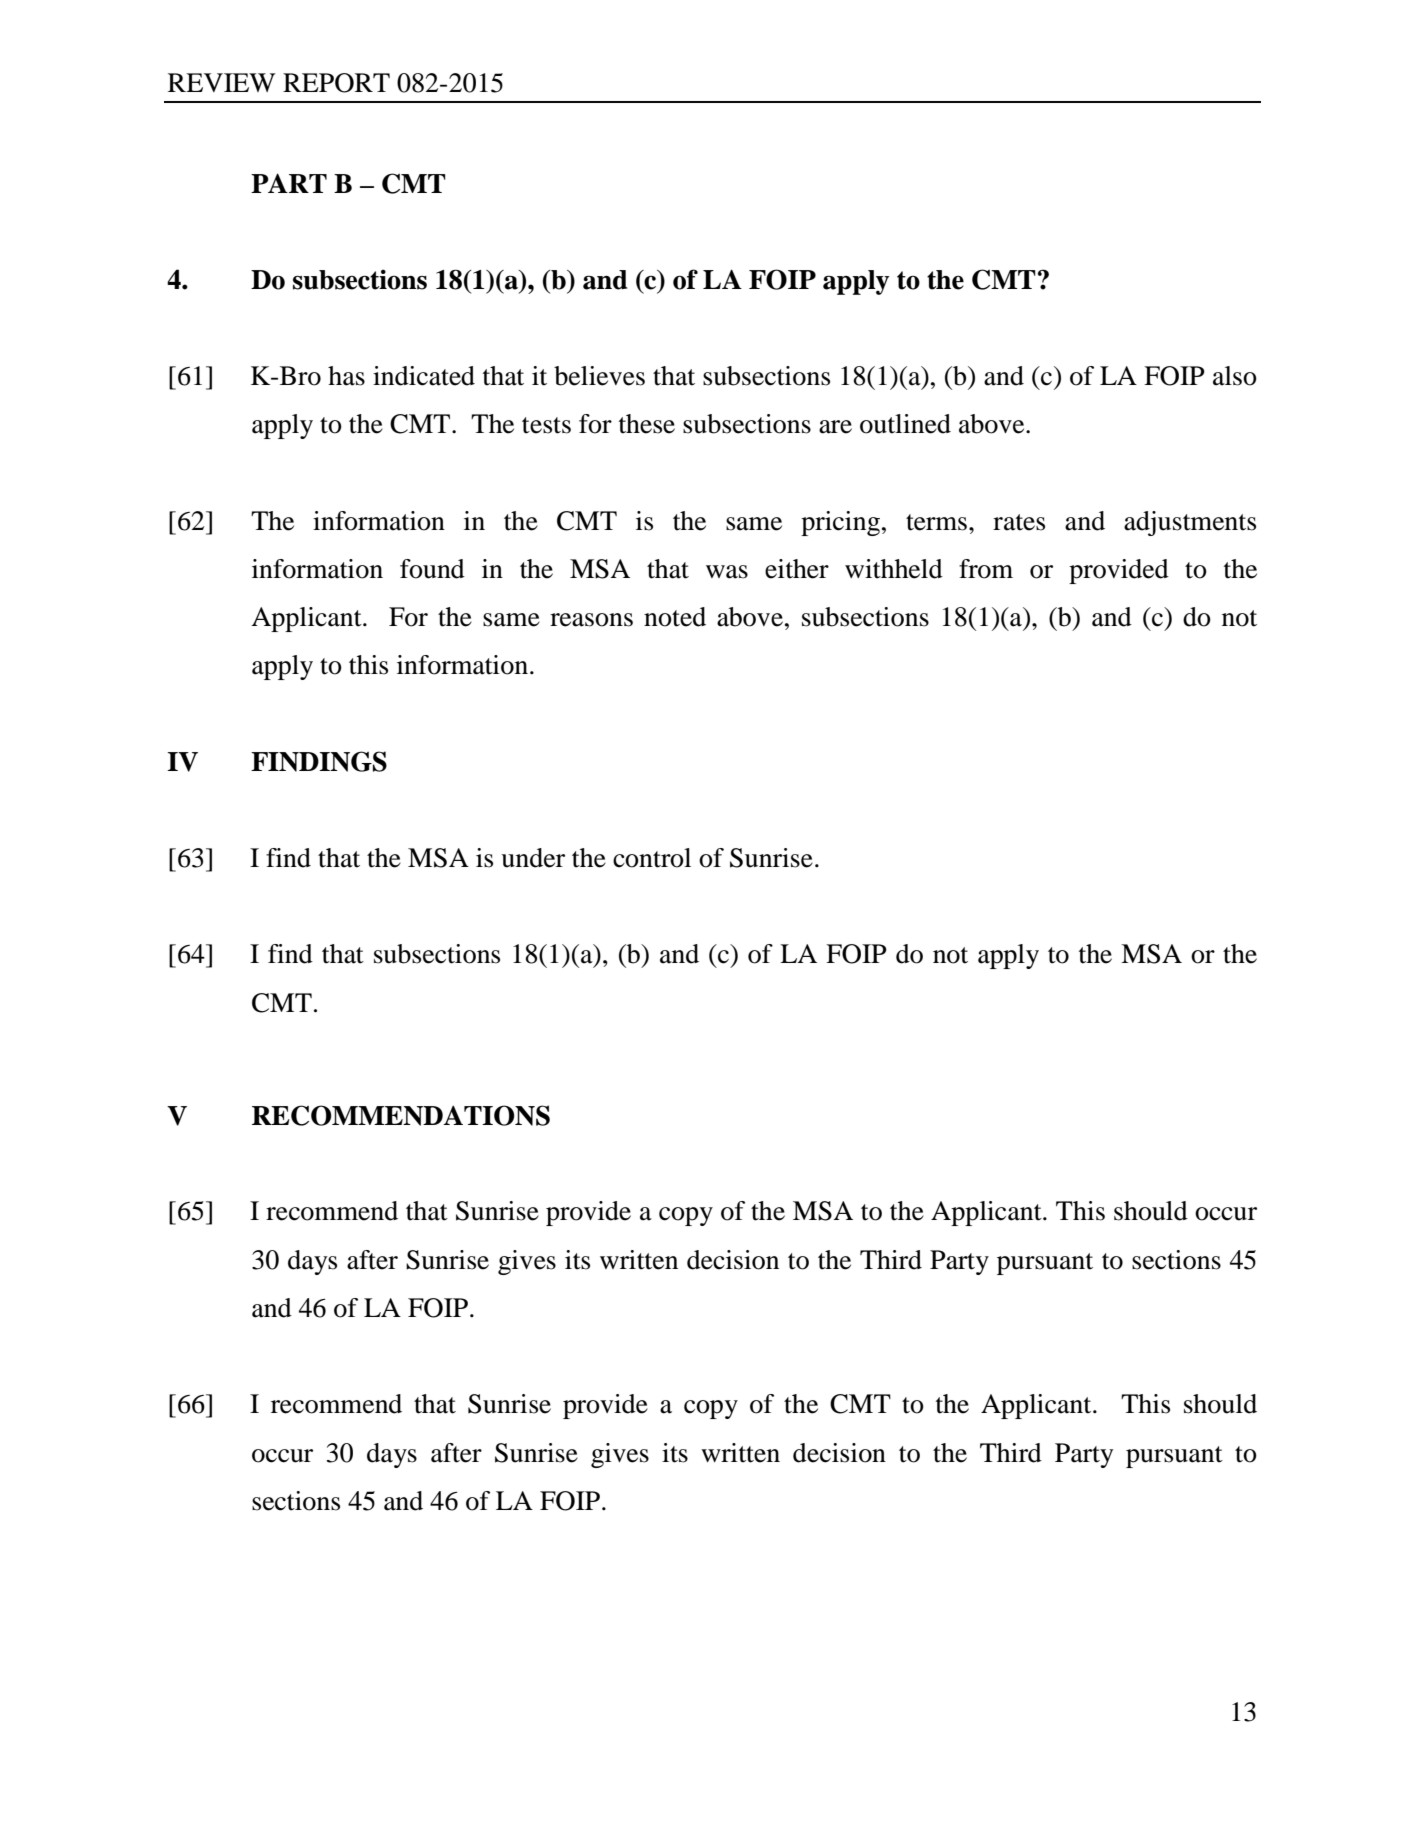  I want to click on REPORT, so click(336, 83).
